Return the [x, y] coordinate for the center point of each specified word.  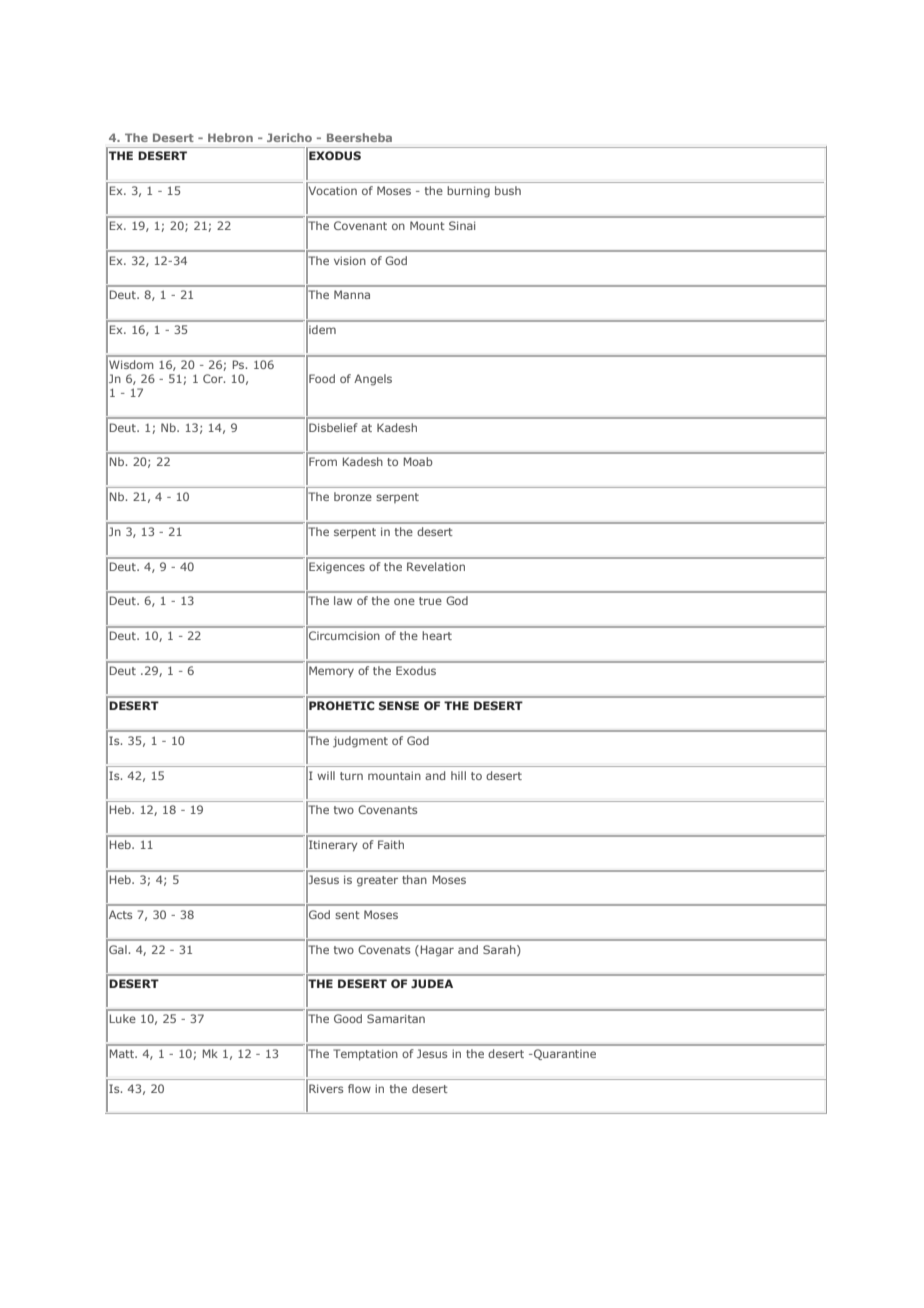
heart [437, 635]
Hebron [230, 137]
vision [350, 260]
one [404, 601]
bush [508, 190]
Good [348, 1018]
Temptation [365, 1055]
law [343, 600]
